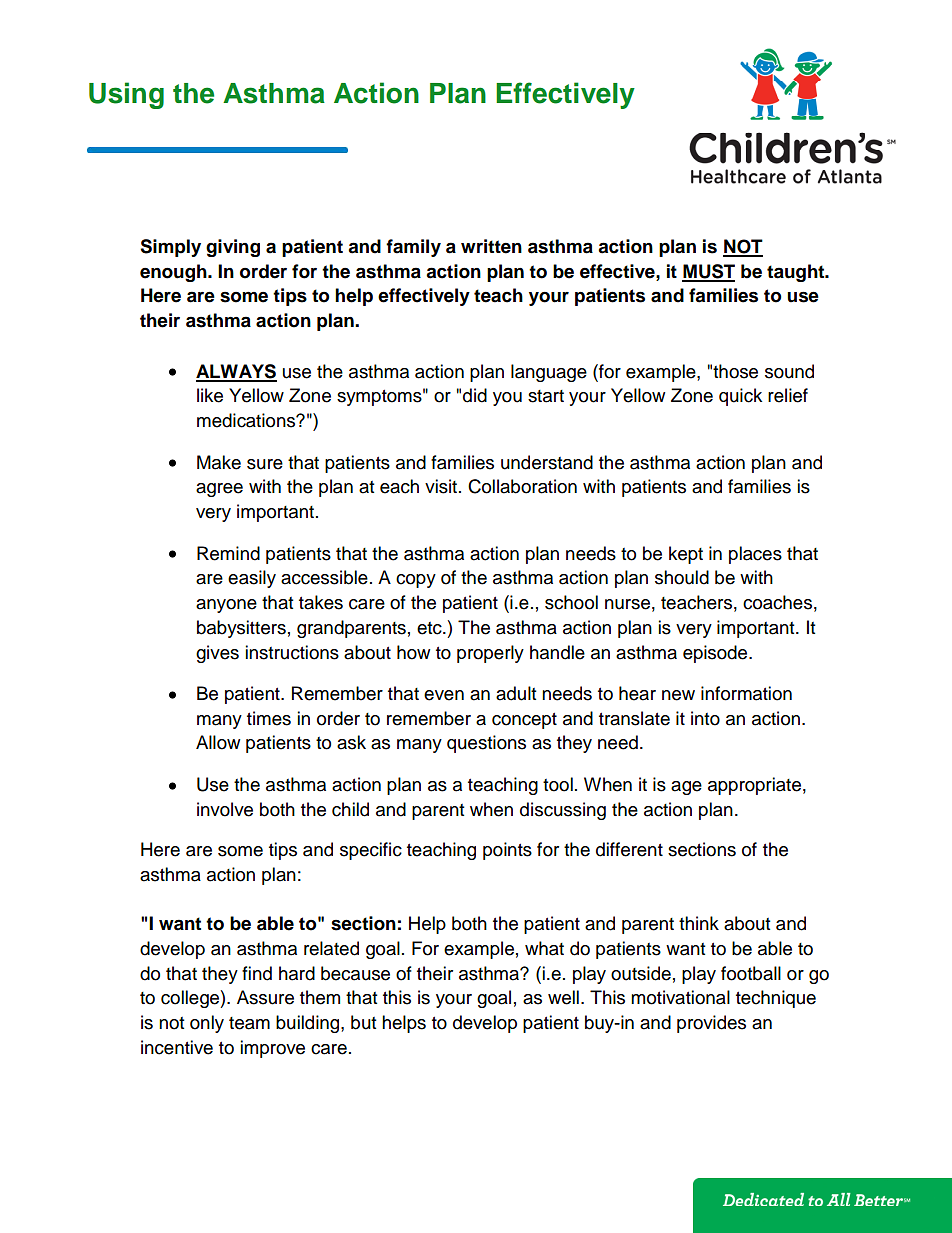 Image resolution: width=952 pixels, height=1233 pixels. What do you see at coordinates (363, 1022) in the page?
I see `but` at bounding box center [363, 1022].
